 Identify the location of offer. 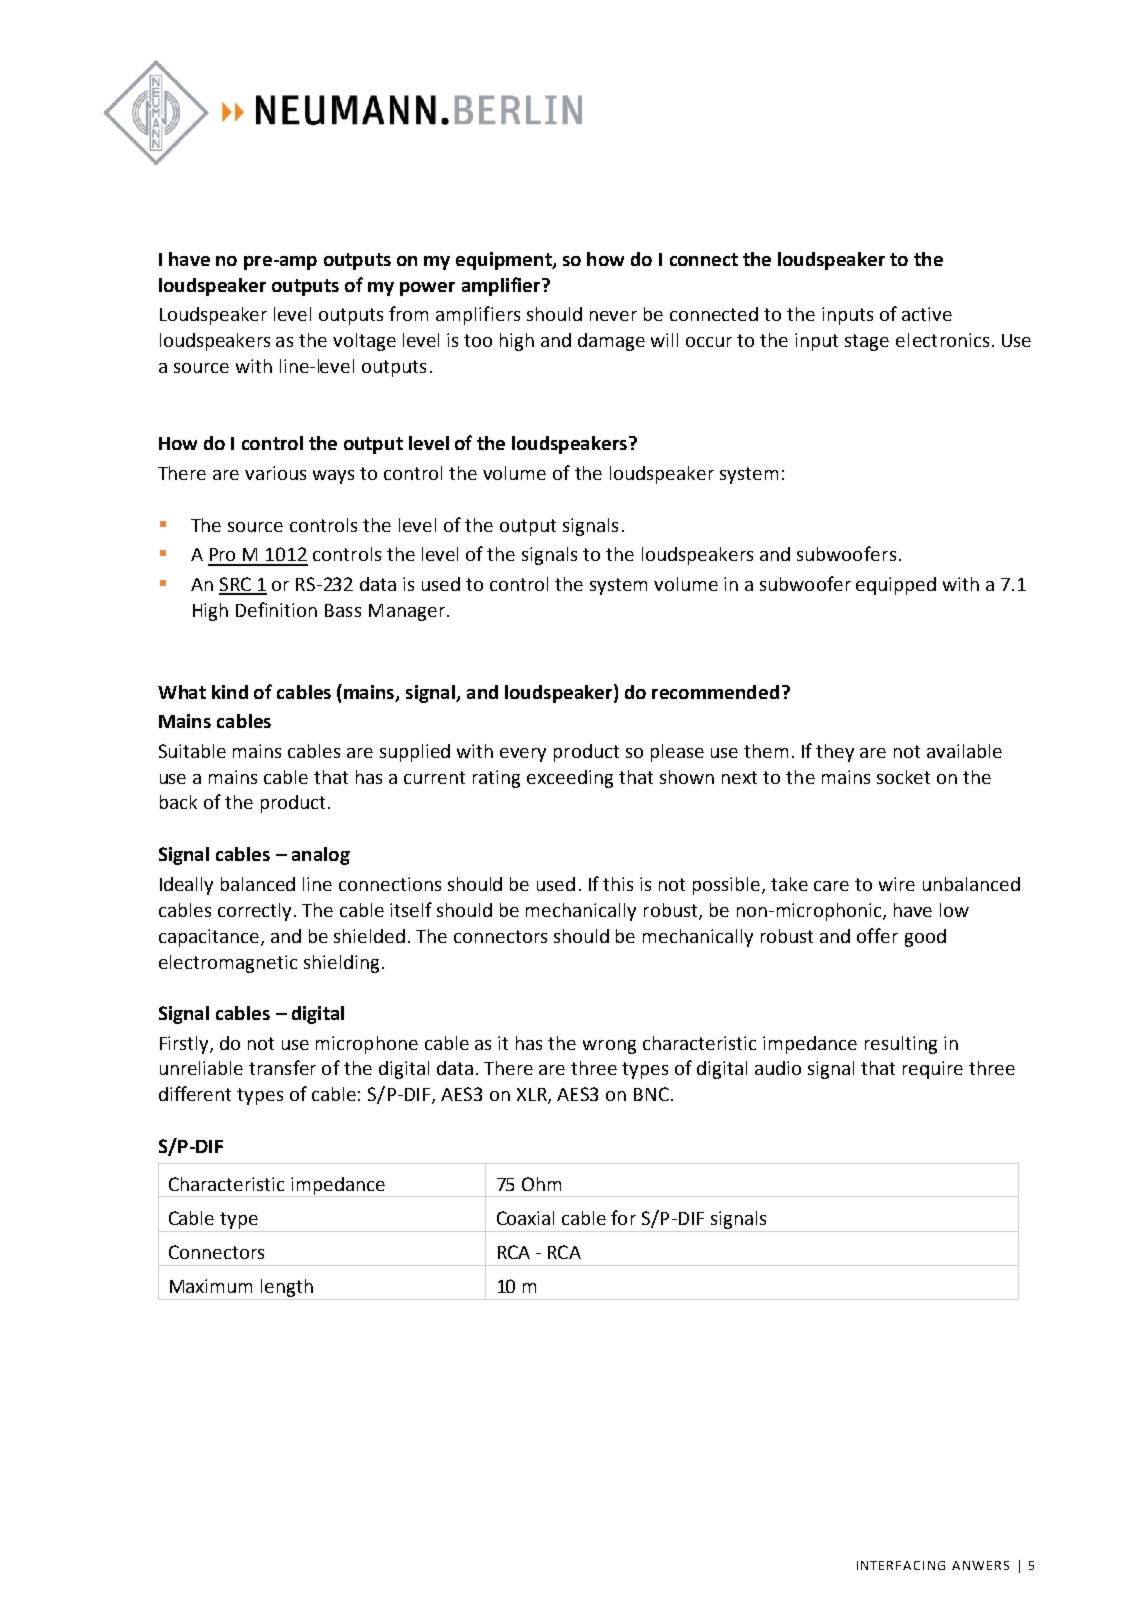
(877, 935).
